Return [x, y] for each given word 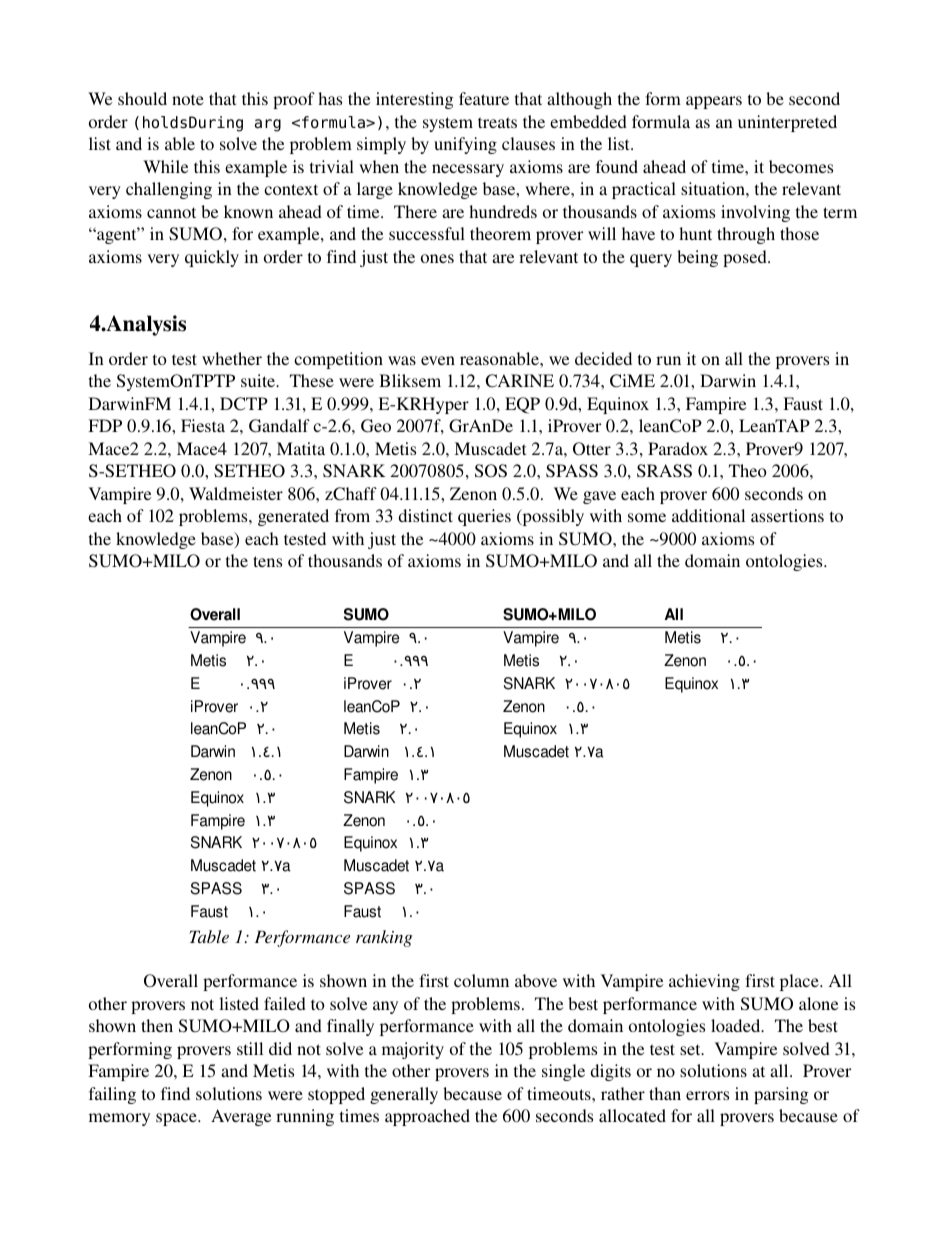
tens [267, 561]
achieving [704, 982]
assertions [787, 515]
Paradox [678, 448]
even [438, 360]
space [177, 1119]
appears [714, 102]
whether [232, 358]
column [481, 980]
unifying [465, 145]
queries [484, 517]
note [188, 99]
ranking [384, 938]
